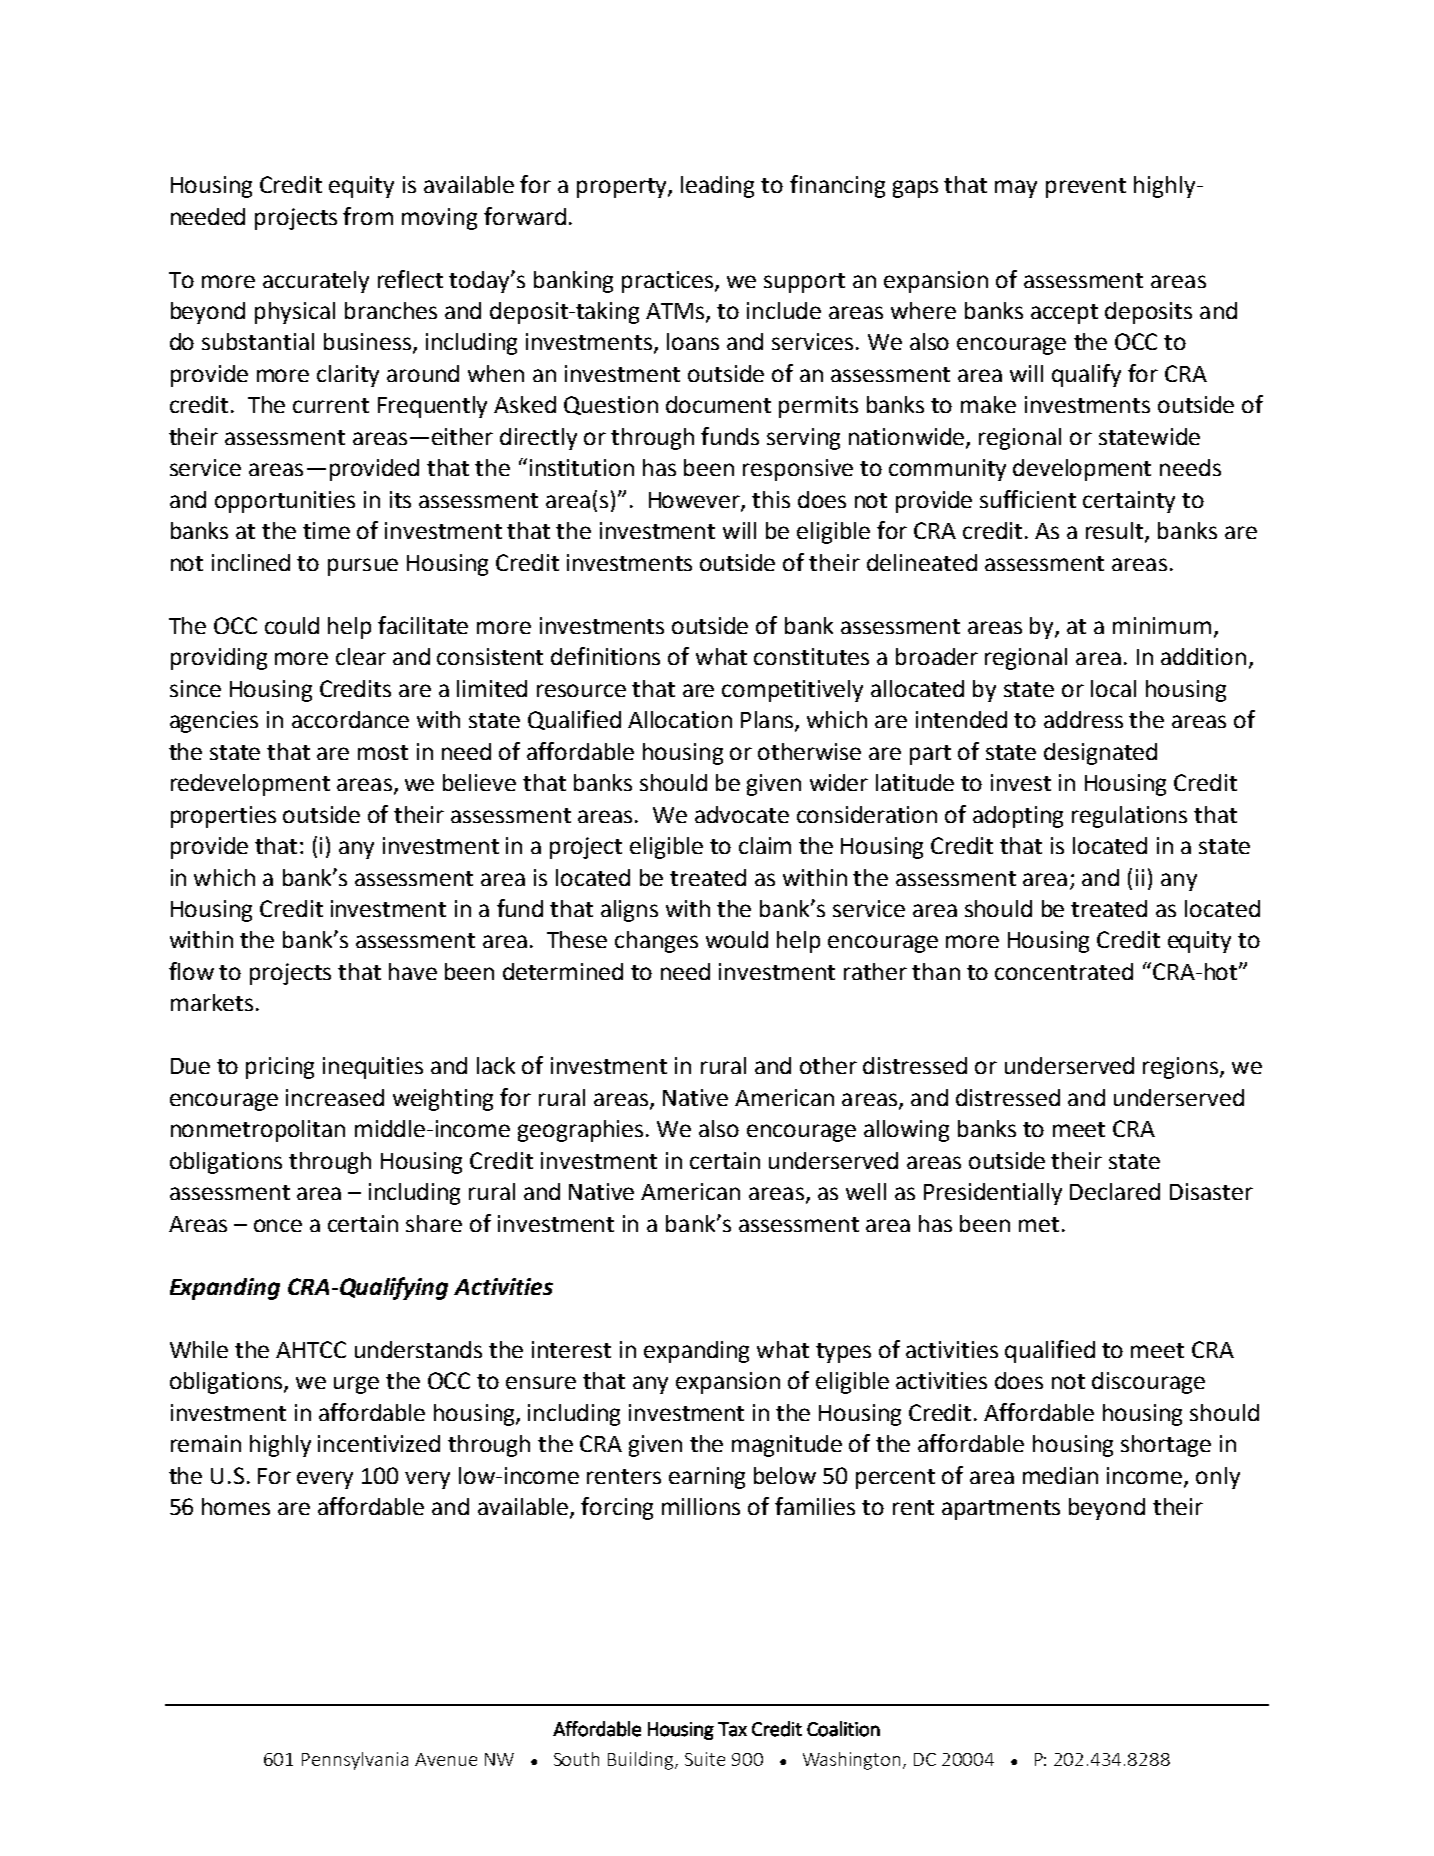 This image has height=1856, width=1434. What do you see at coordinates (717, 187) in the image?
I see `leading` at bounding box center [717, 187].
